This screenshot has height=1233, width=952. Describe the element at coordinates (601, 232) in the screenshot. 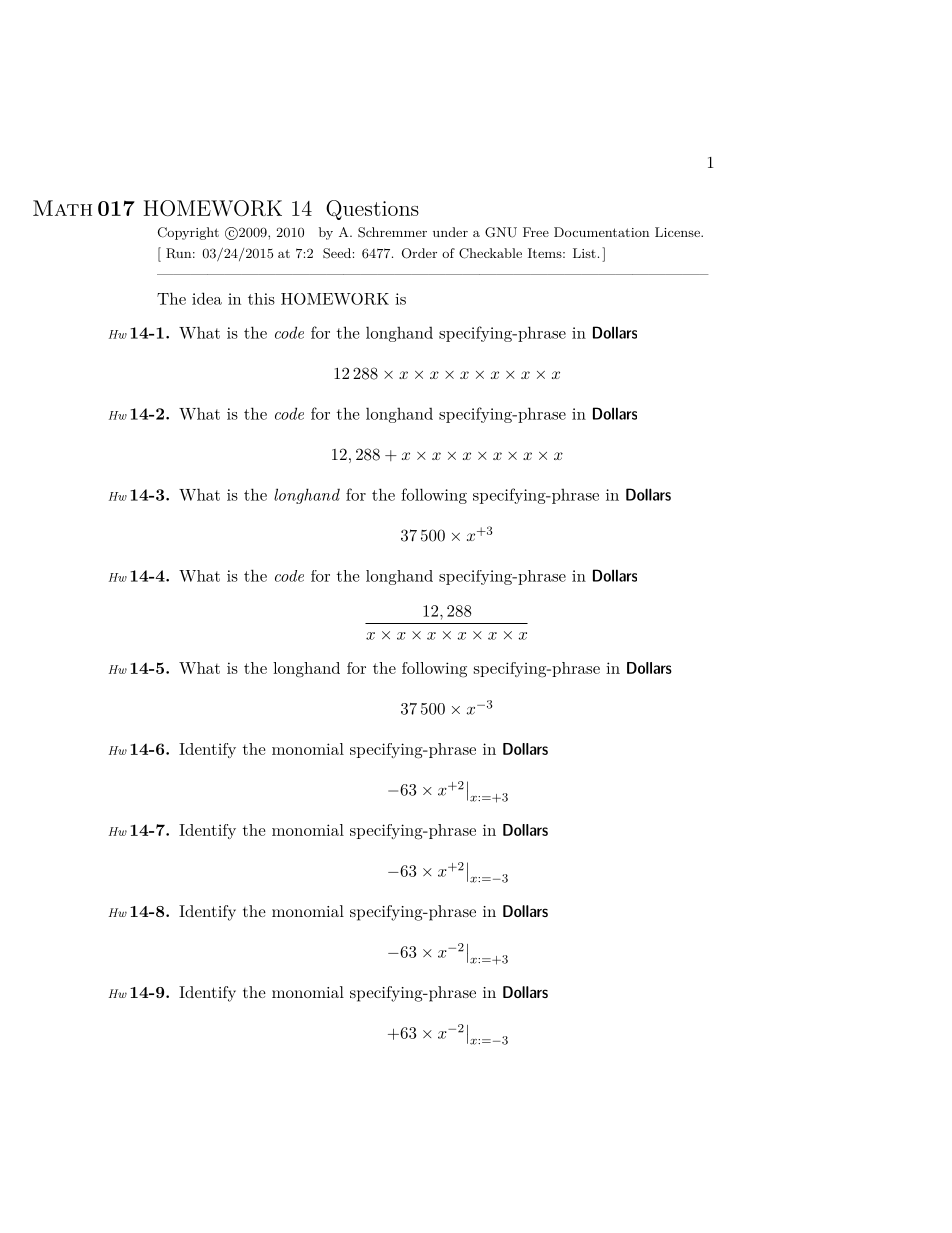

I see `Documentation` at that location.
